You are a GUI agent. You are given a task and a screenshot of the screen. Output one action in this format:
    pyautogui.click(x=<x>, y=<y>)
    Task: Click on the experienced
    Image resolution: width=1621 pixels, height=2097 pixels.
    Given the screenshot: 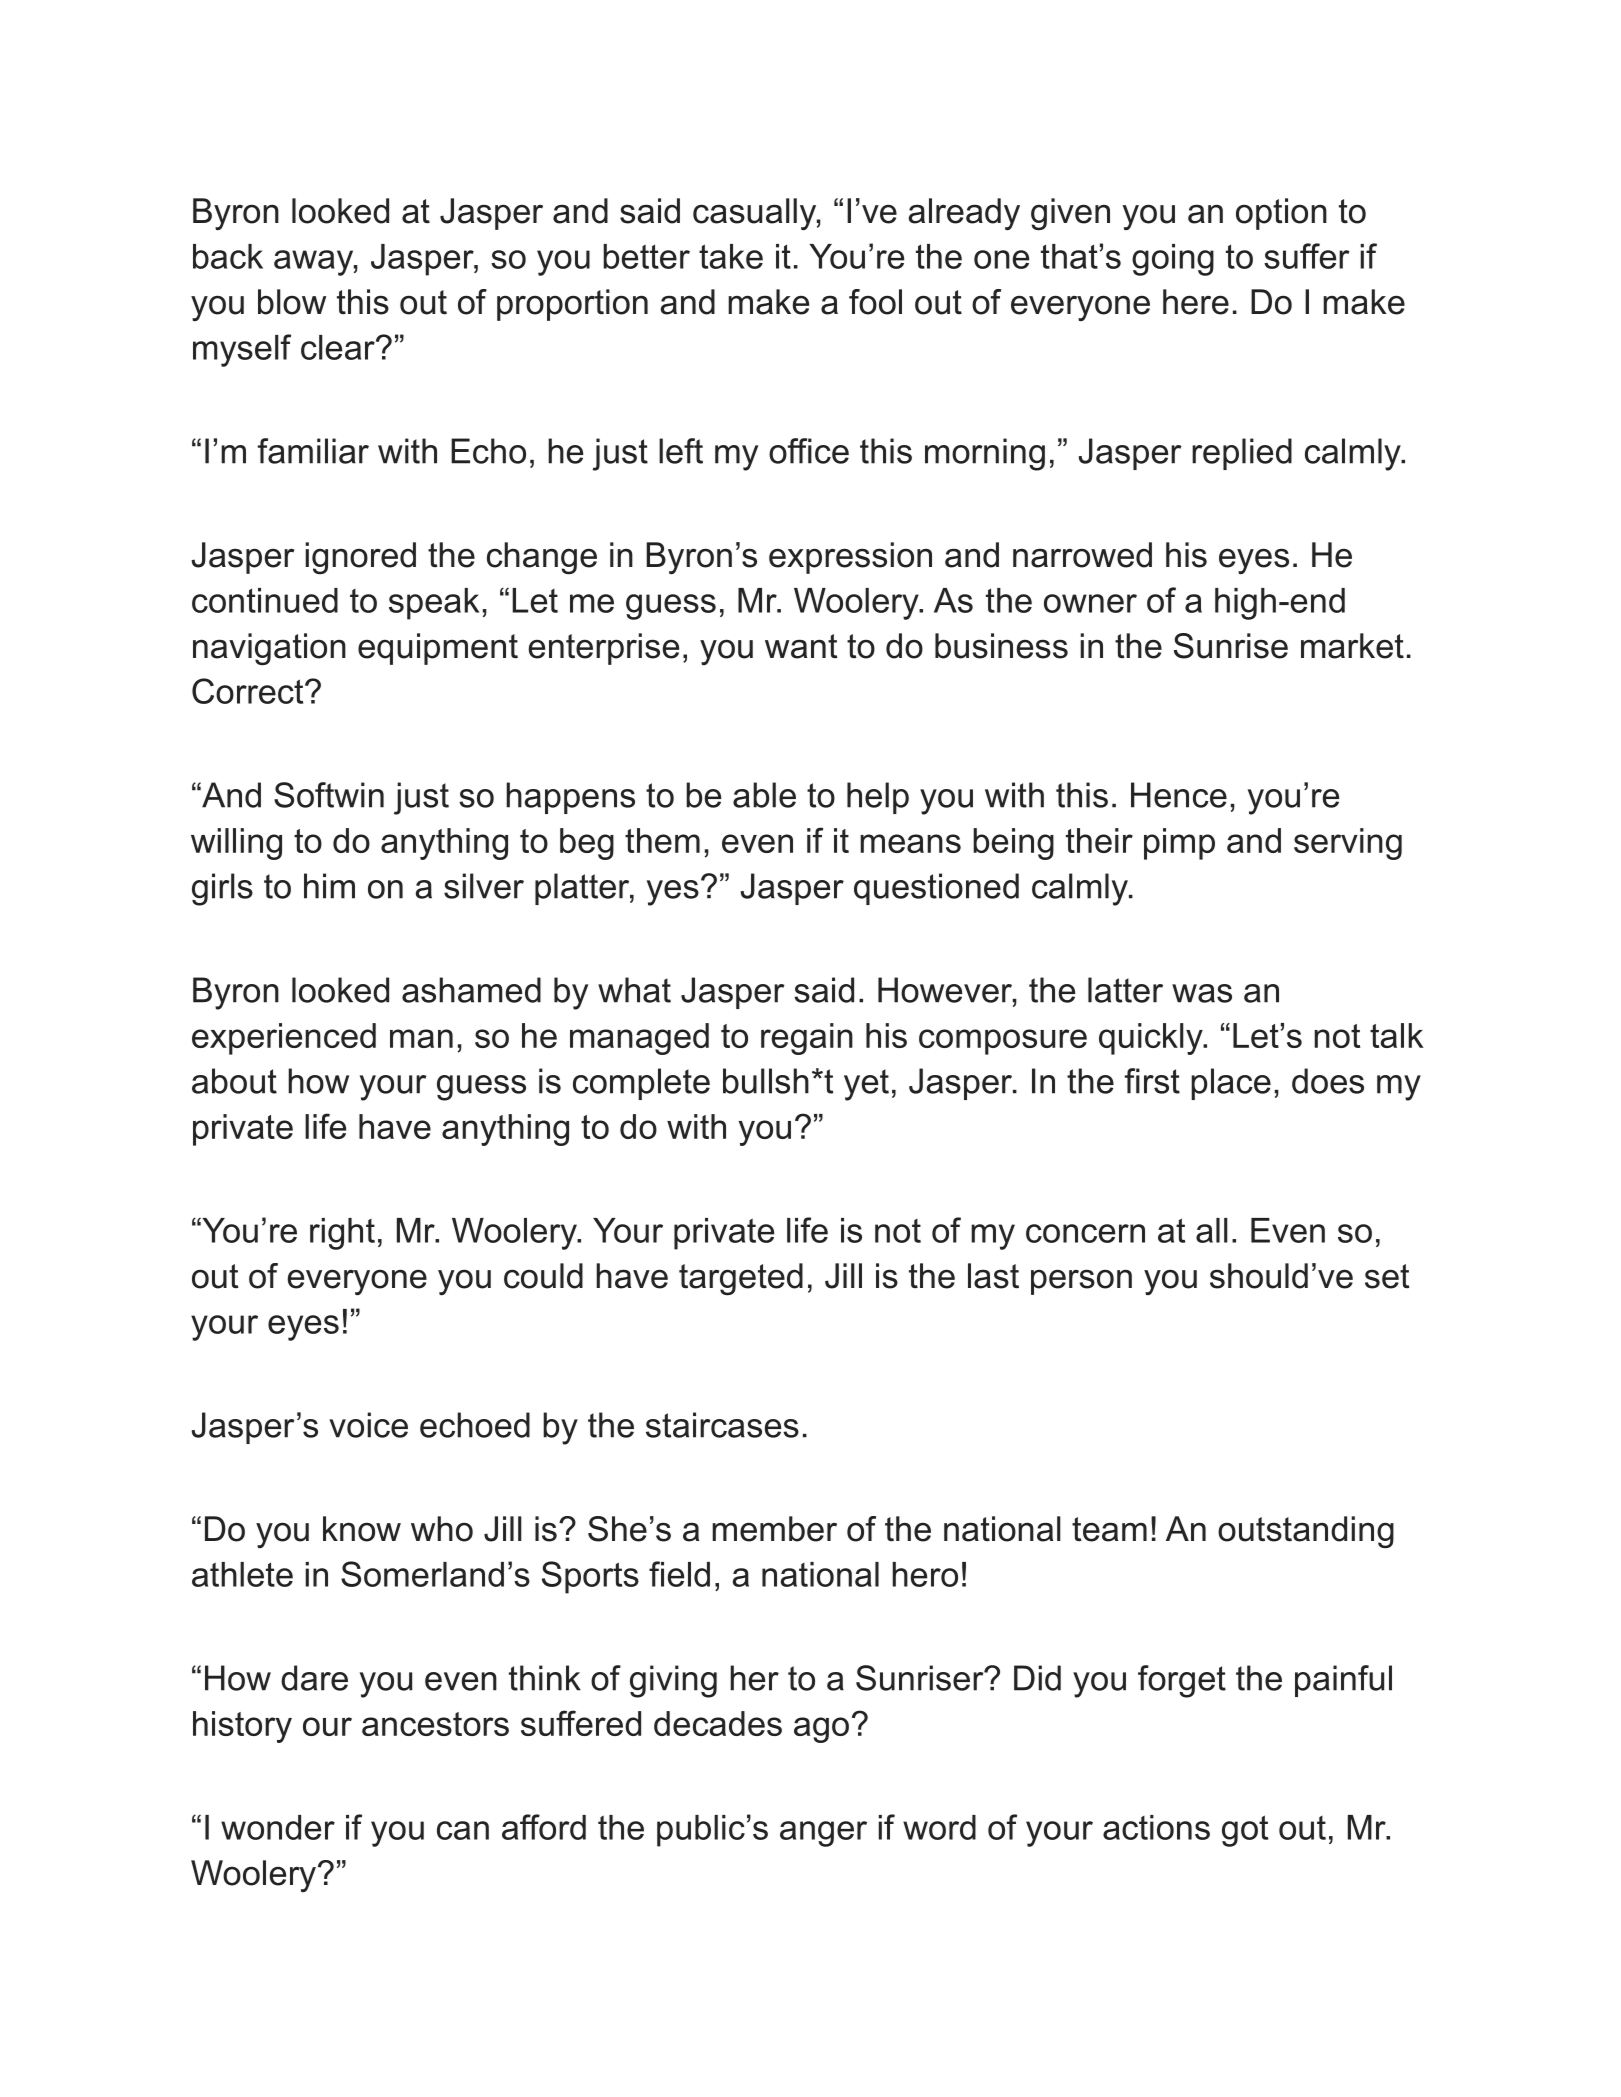 What is the action you would take?
    pyautogui.click(x=284, y=1039)
